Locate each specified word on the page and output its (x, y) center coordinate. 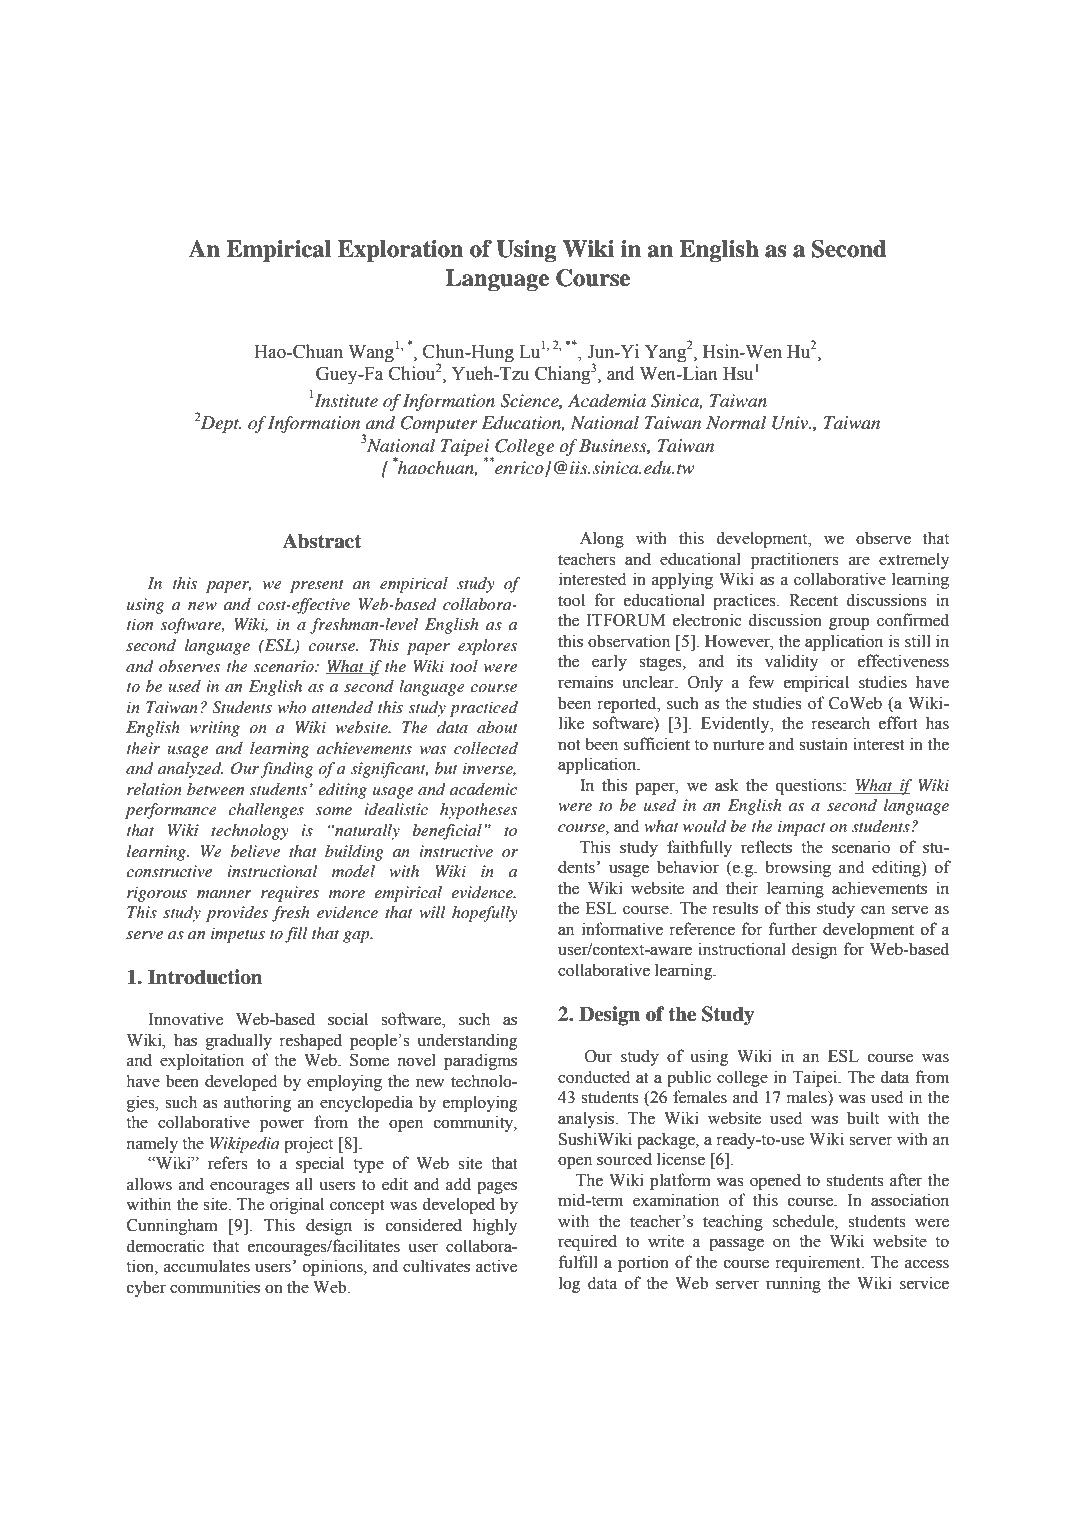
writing (215, 729)
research (840, 723)
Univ (791, 423)
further (793, 929)
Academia (607, 401)
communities (215, 1287)
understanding (467, 1041)
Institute (345, 400)
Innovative (186, 1019)
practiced (484, 709)
